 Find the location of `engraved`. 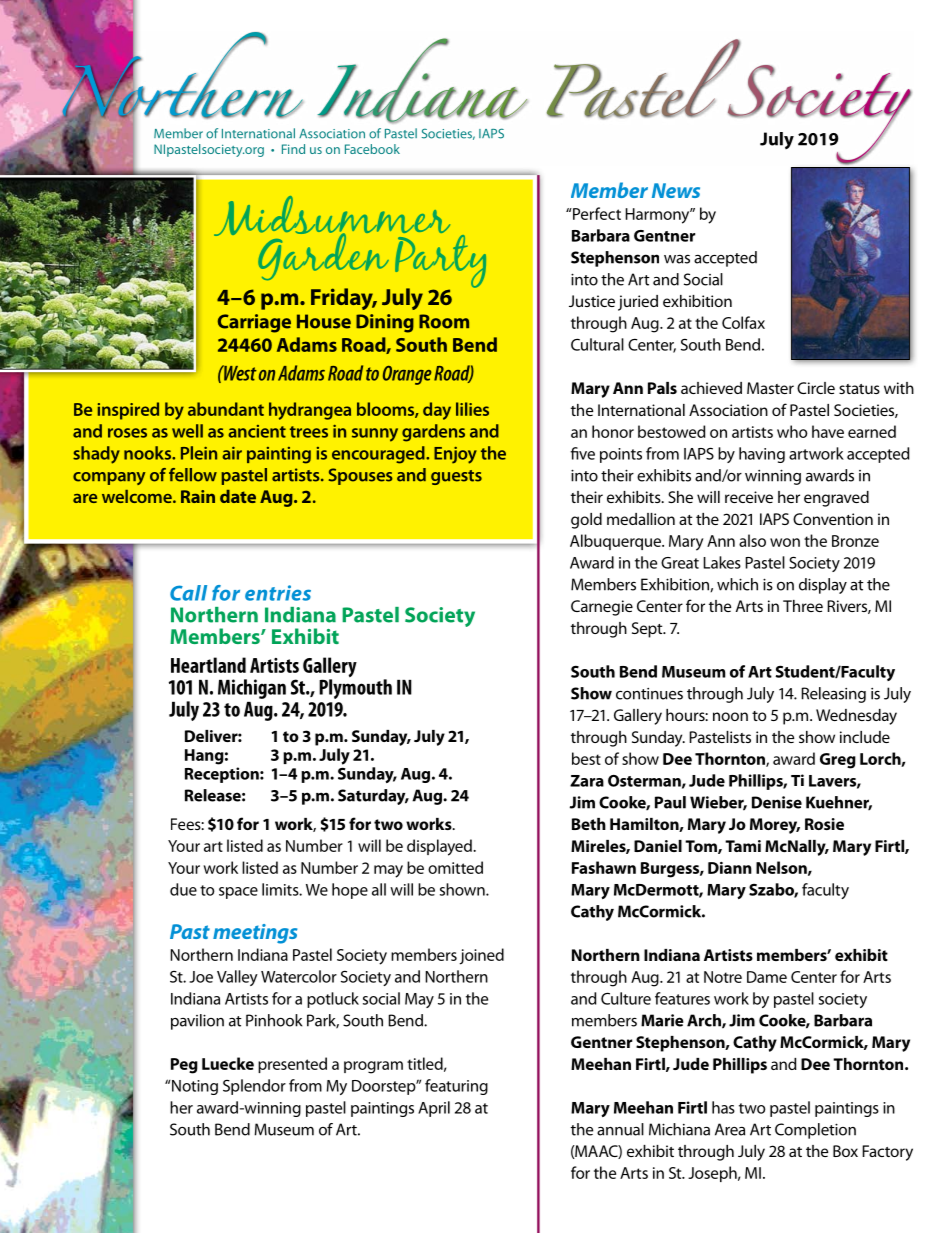

engraved is located at coordinates (836, 499).
